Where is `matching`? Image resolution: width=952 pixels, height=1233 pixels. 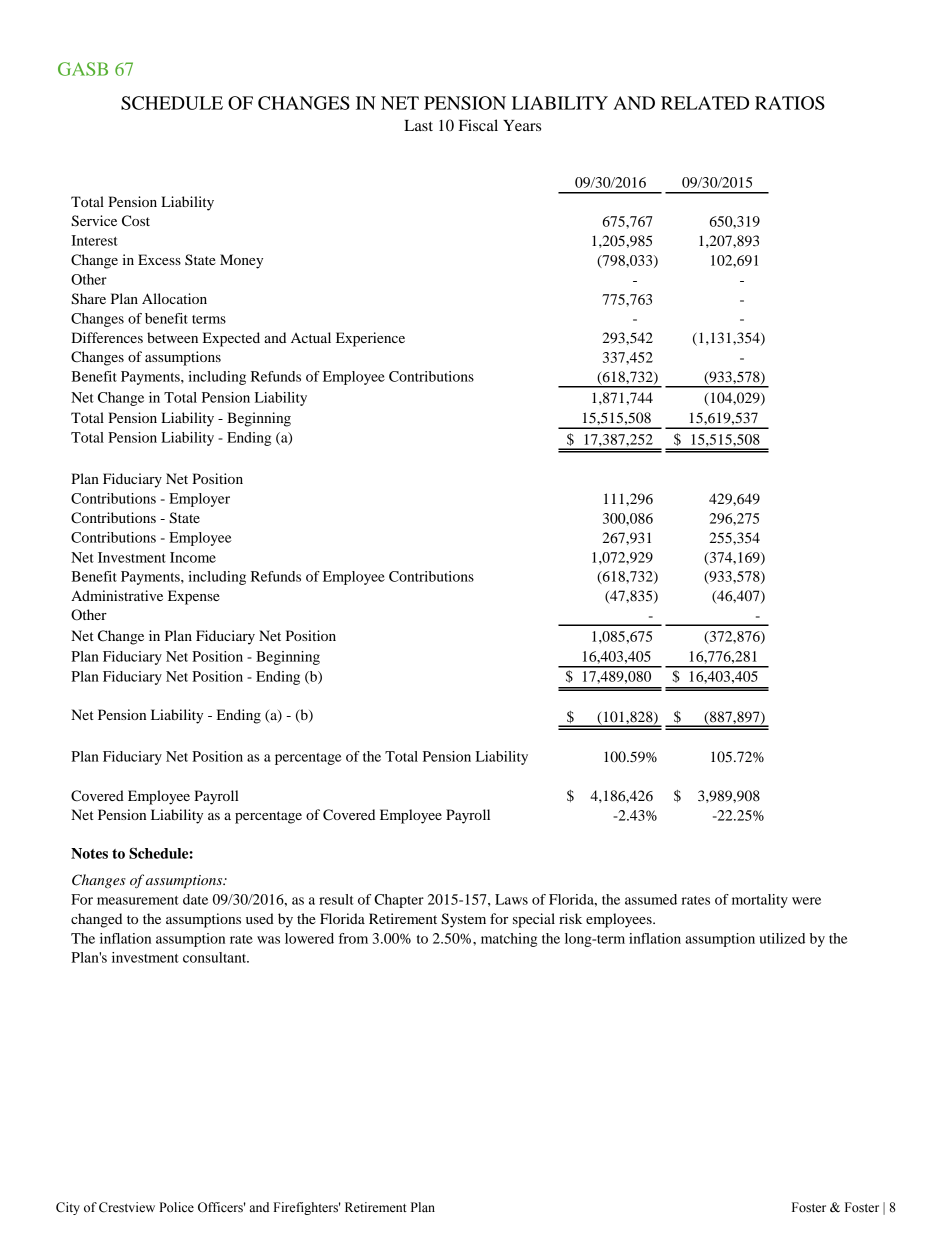
matching is located at coordinates (509, 940).
